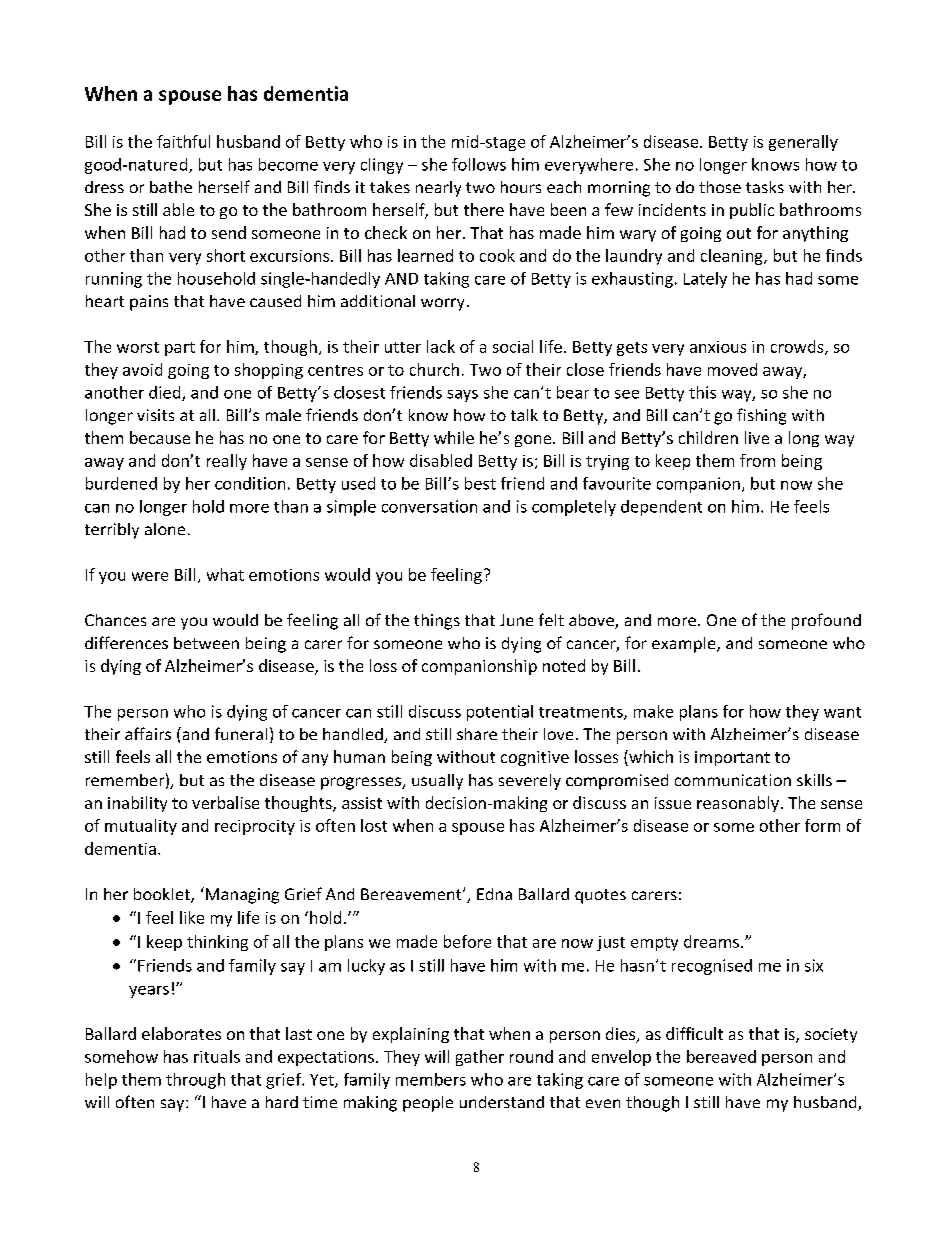 The height and width of the document is (1233, 952). What do you see at coordinates (437, 782) in the document?
I see `usually` at bounding box center [437, 782].
